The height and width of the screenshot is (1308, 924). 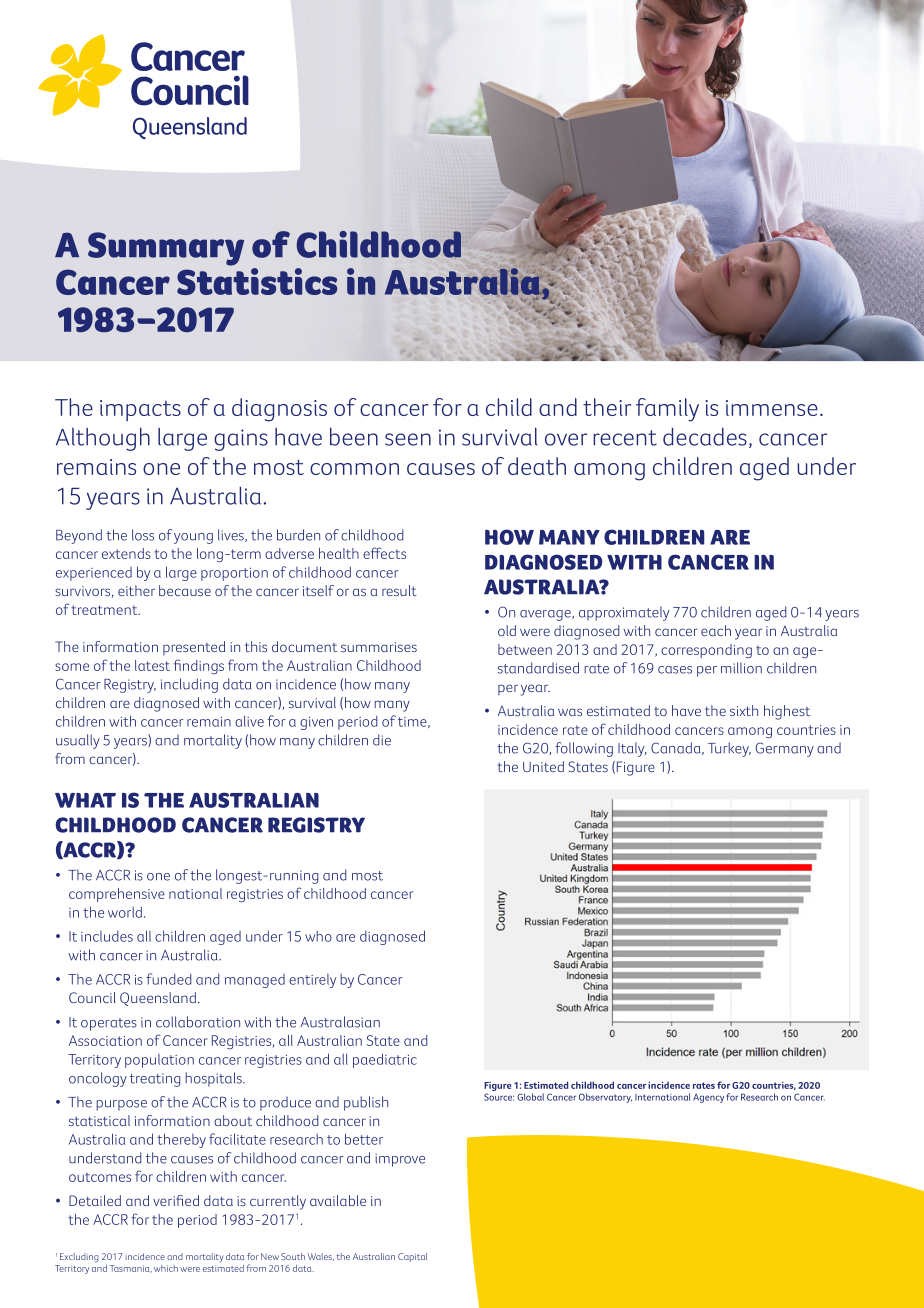 I want to click on die, so click(x=382, y=740).
